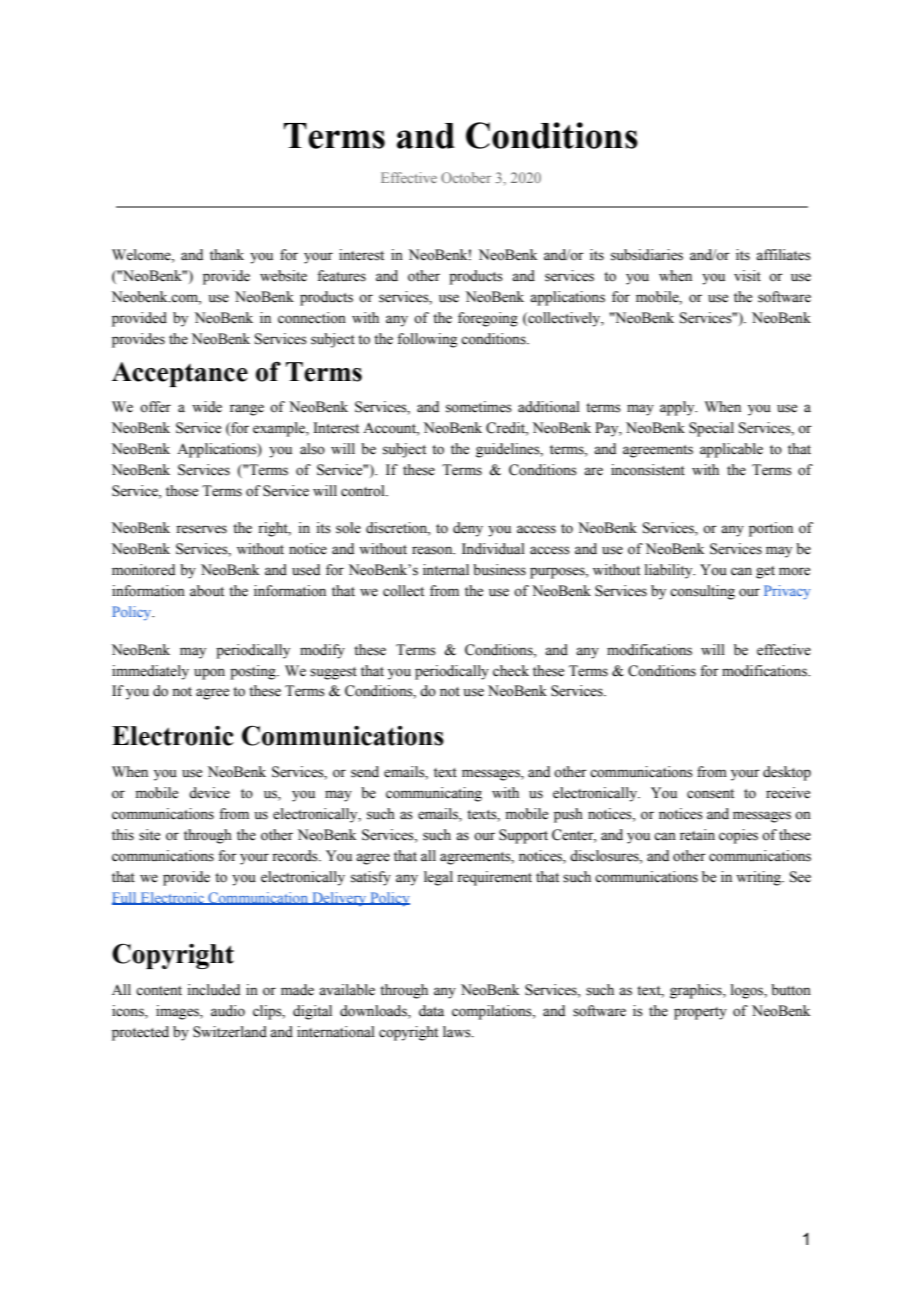 The height and width of the document is (1308, 924). Describe the element at coordinates (702, 592) in the document. I see `consulting` at that location.
